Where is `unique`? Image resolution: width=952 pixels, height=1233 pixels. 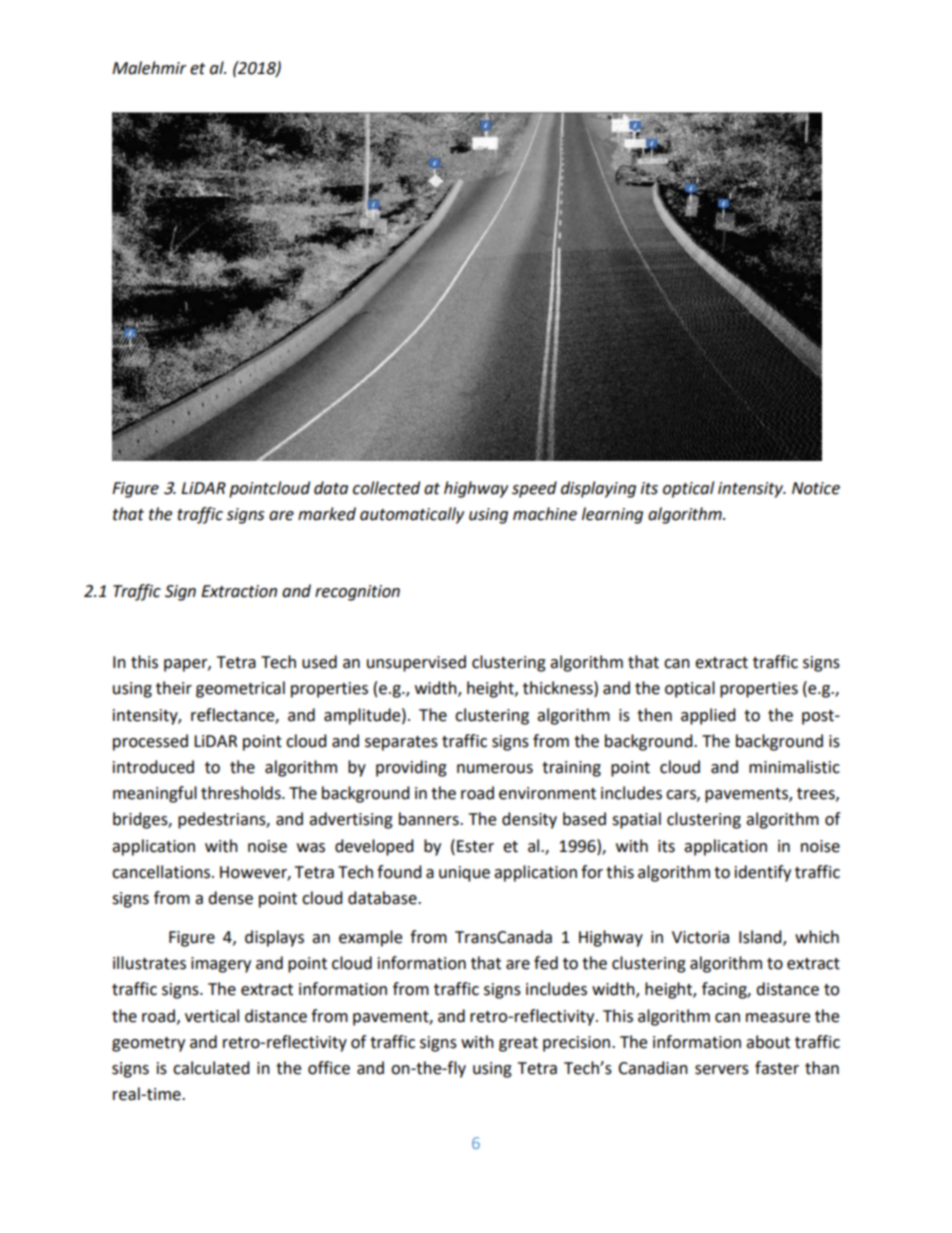
unique is located at coordinates (464, 874).
